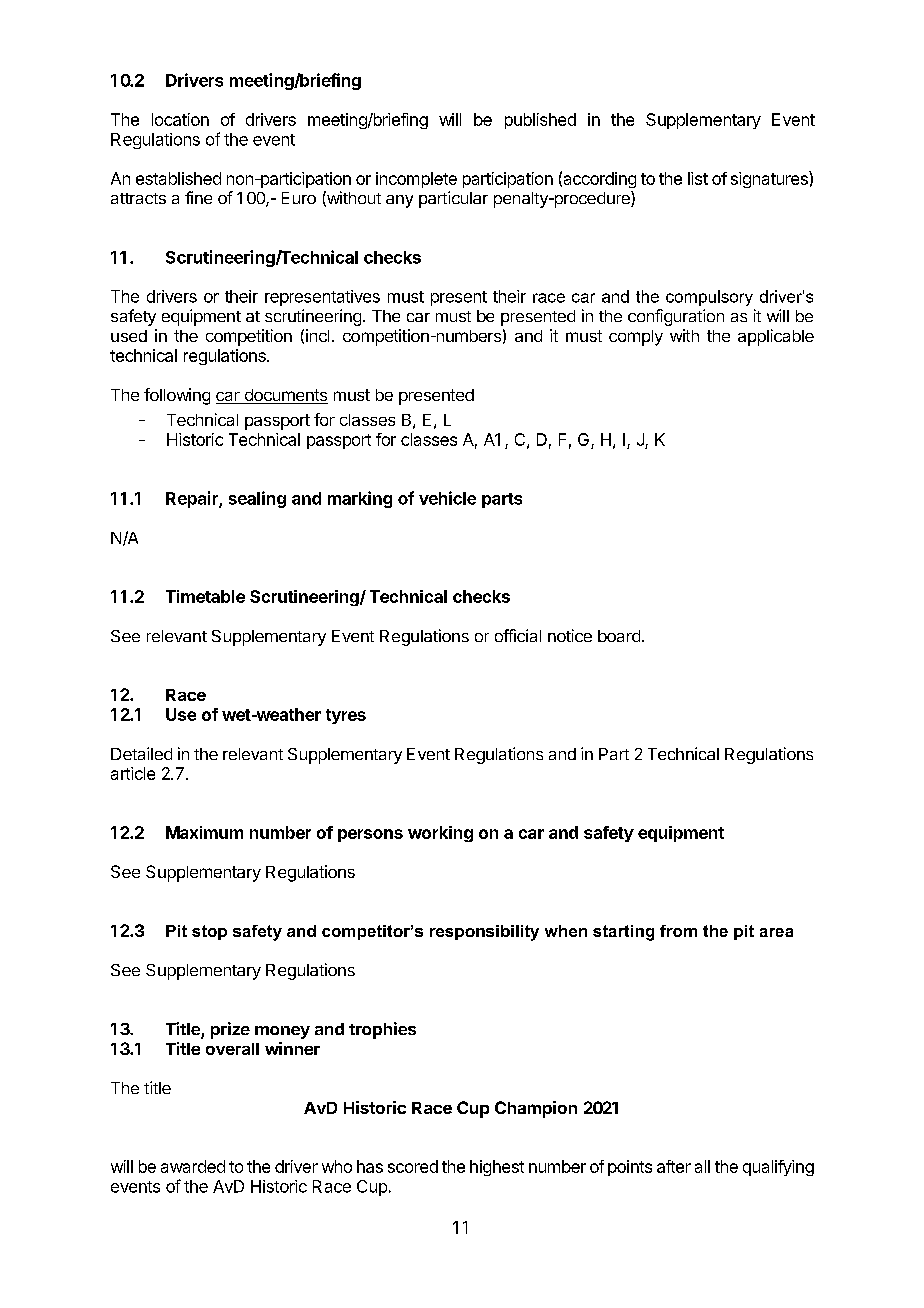  What do you see at coordinates (193, 1166) in the screenshot?
I see `awarded` at bounding box center [193, 1166].
